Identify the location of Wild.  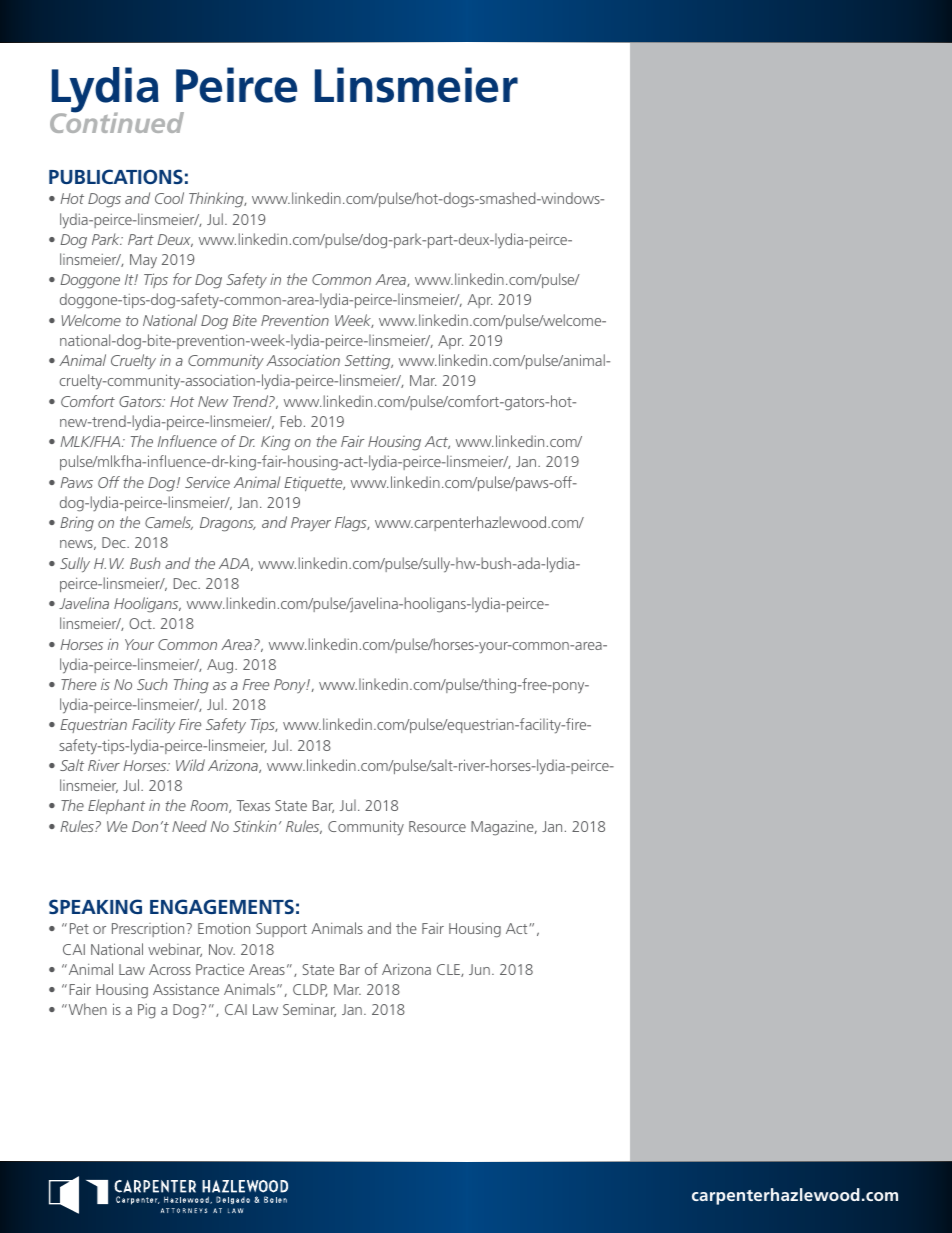
(190, 765).
